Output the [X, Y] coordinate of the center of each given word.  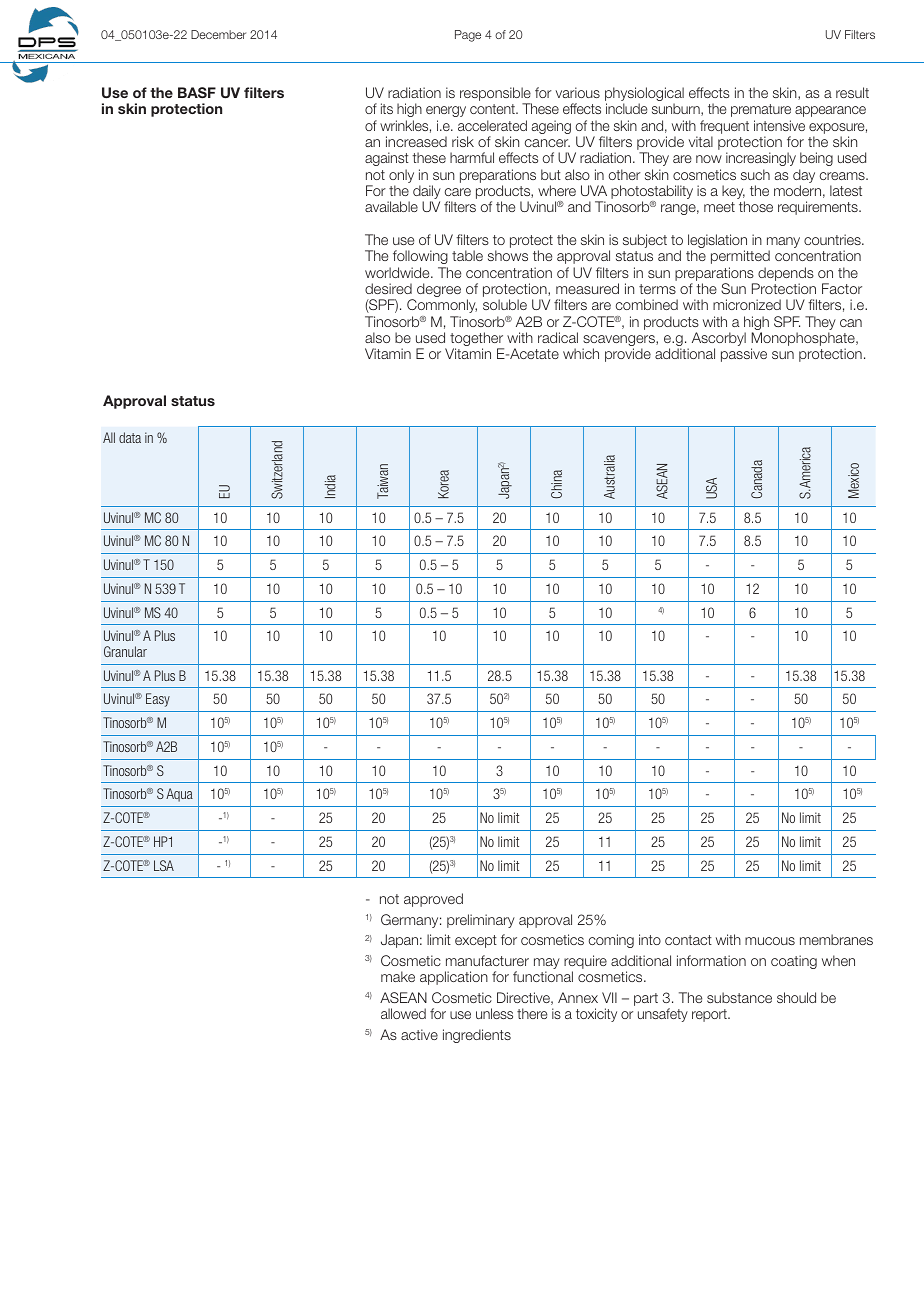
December [218, 34]
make [398, 976]
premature [761, 110]
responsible [496, 95]
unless [494, 1013]
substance [739, 997]
